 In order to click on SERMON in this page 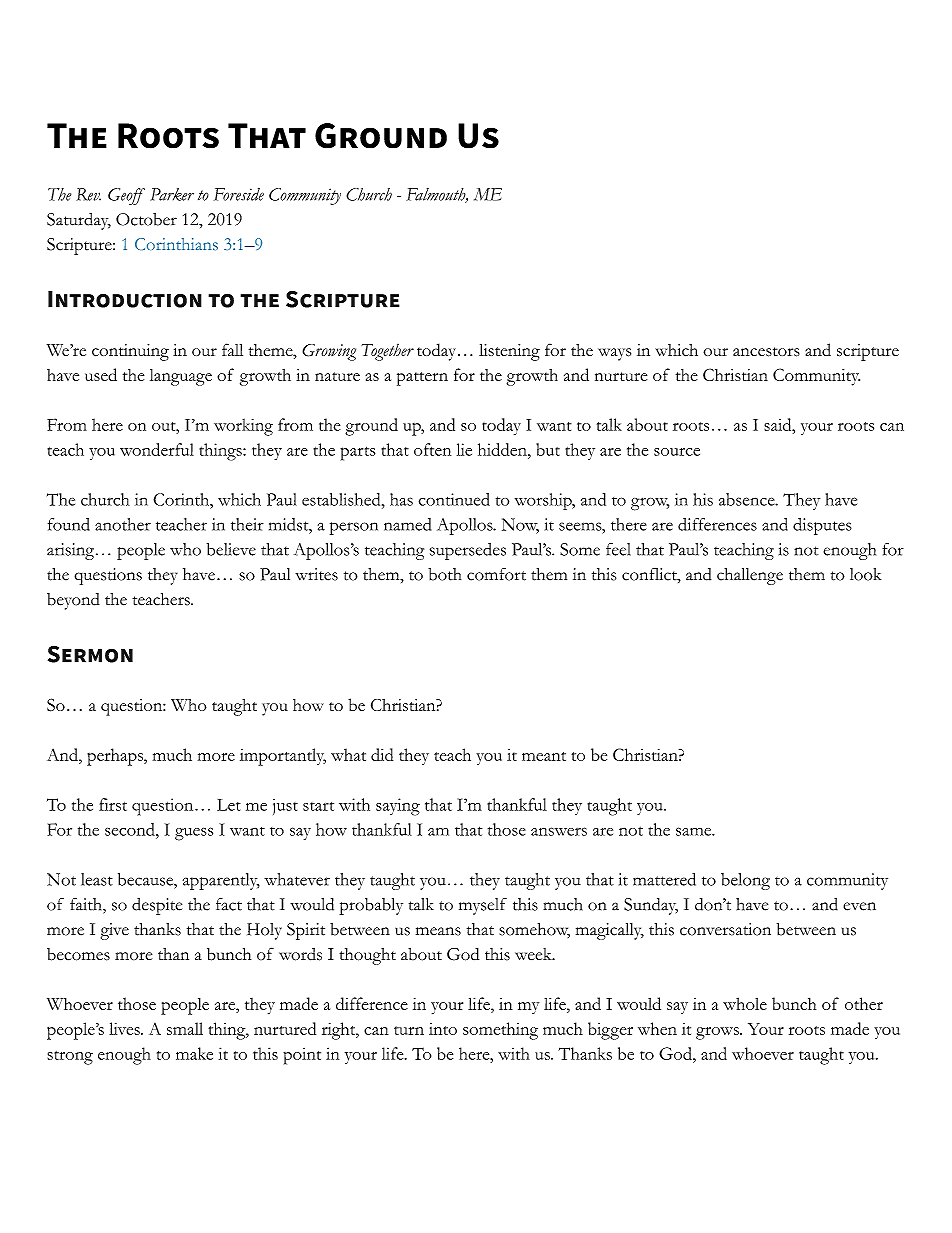, I will do `click(90, 654)`.
